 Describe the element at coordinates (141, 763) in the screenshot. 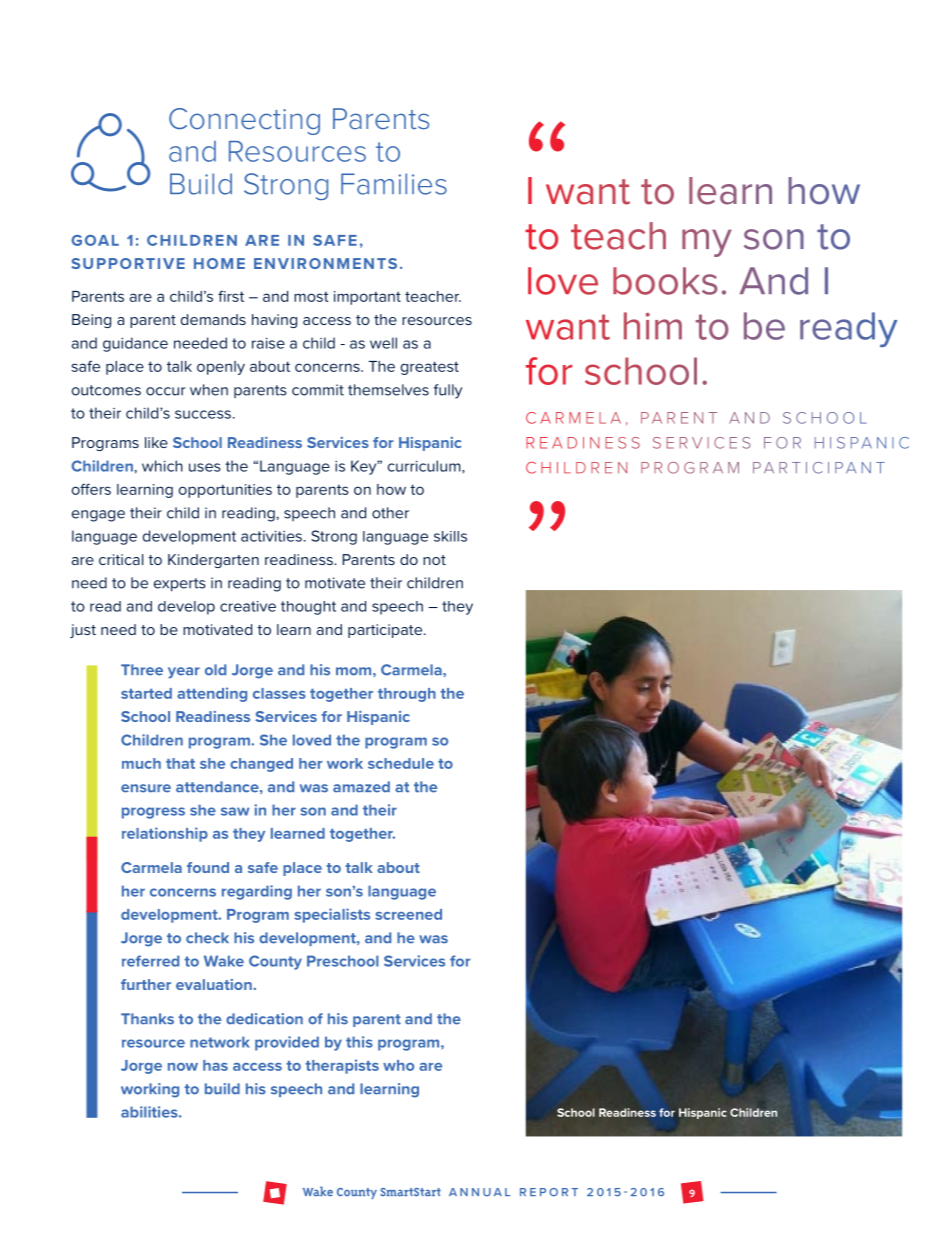

I see `much` at that location.
